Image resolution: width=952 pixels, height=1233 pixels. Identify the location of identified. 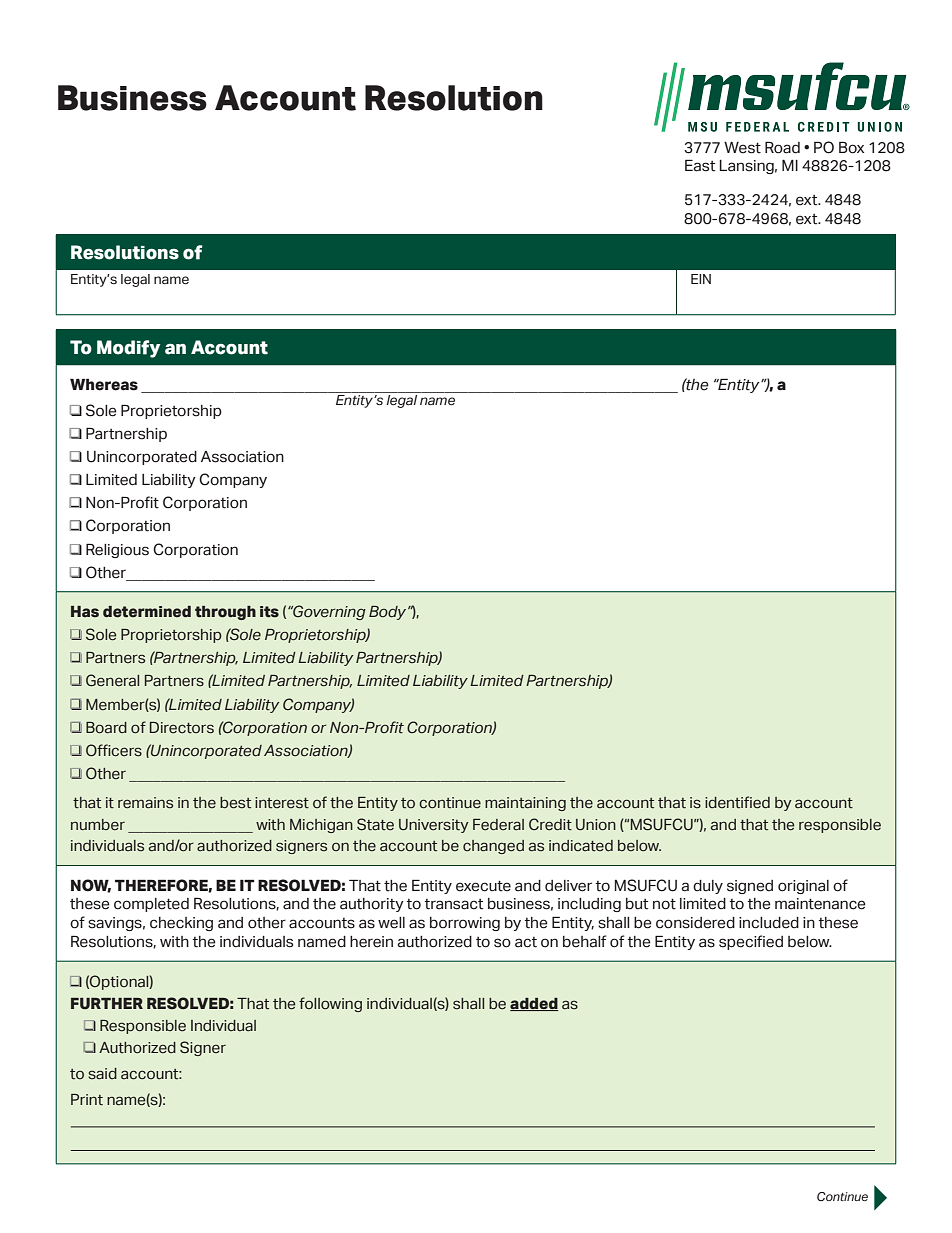
(737, 802).
